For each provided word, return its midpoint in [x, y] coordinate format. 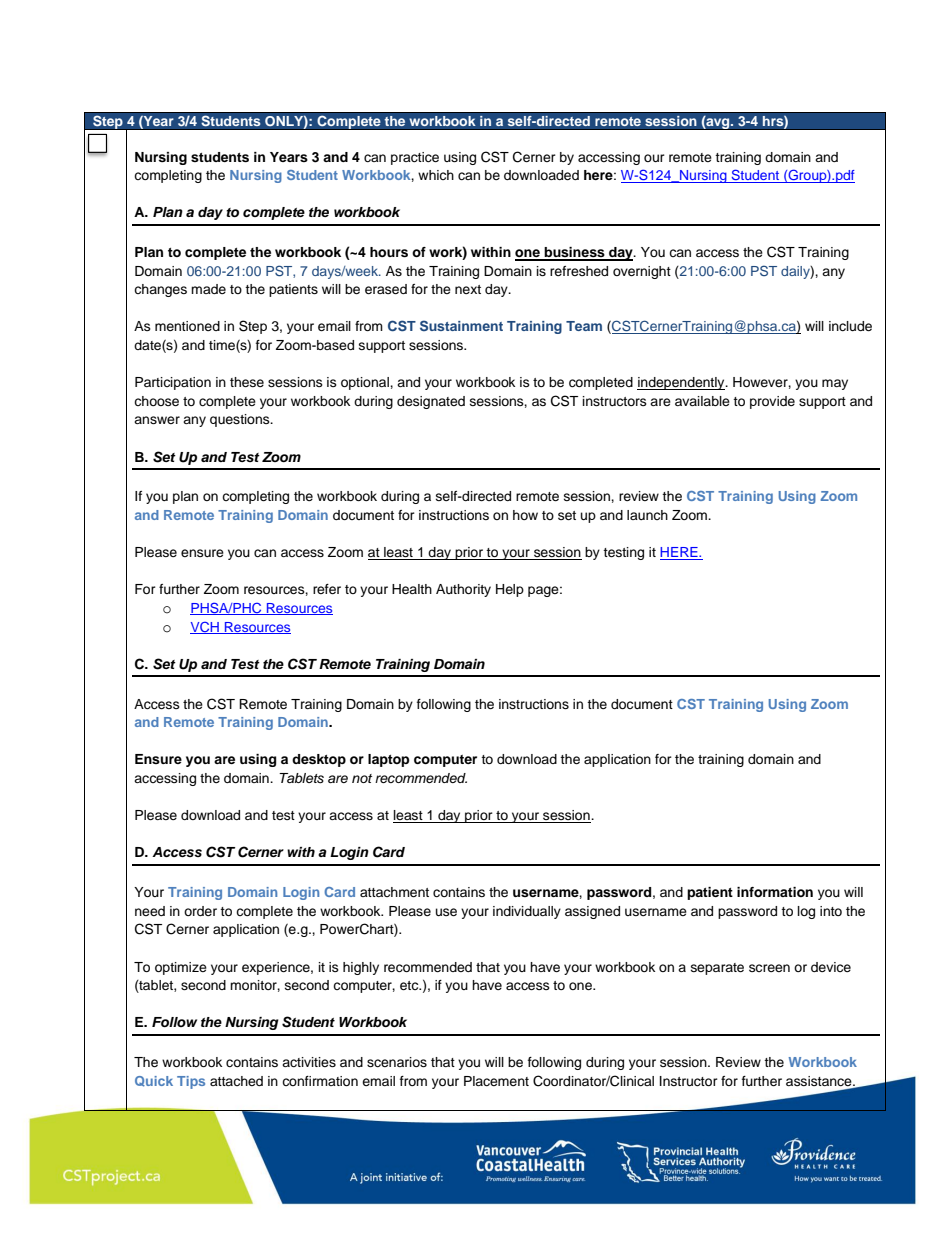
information [775, 892]
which [436, 175]
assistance [820, 1081]
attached [236, 1081]
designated [431, 402]
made [208, 289]
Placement [496, 1081]
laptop [389, 760]
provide [772, 402]
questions [241, 420]
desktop [319, 760]
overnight [642, 272]
